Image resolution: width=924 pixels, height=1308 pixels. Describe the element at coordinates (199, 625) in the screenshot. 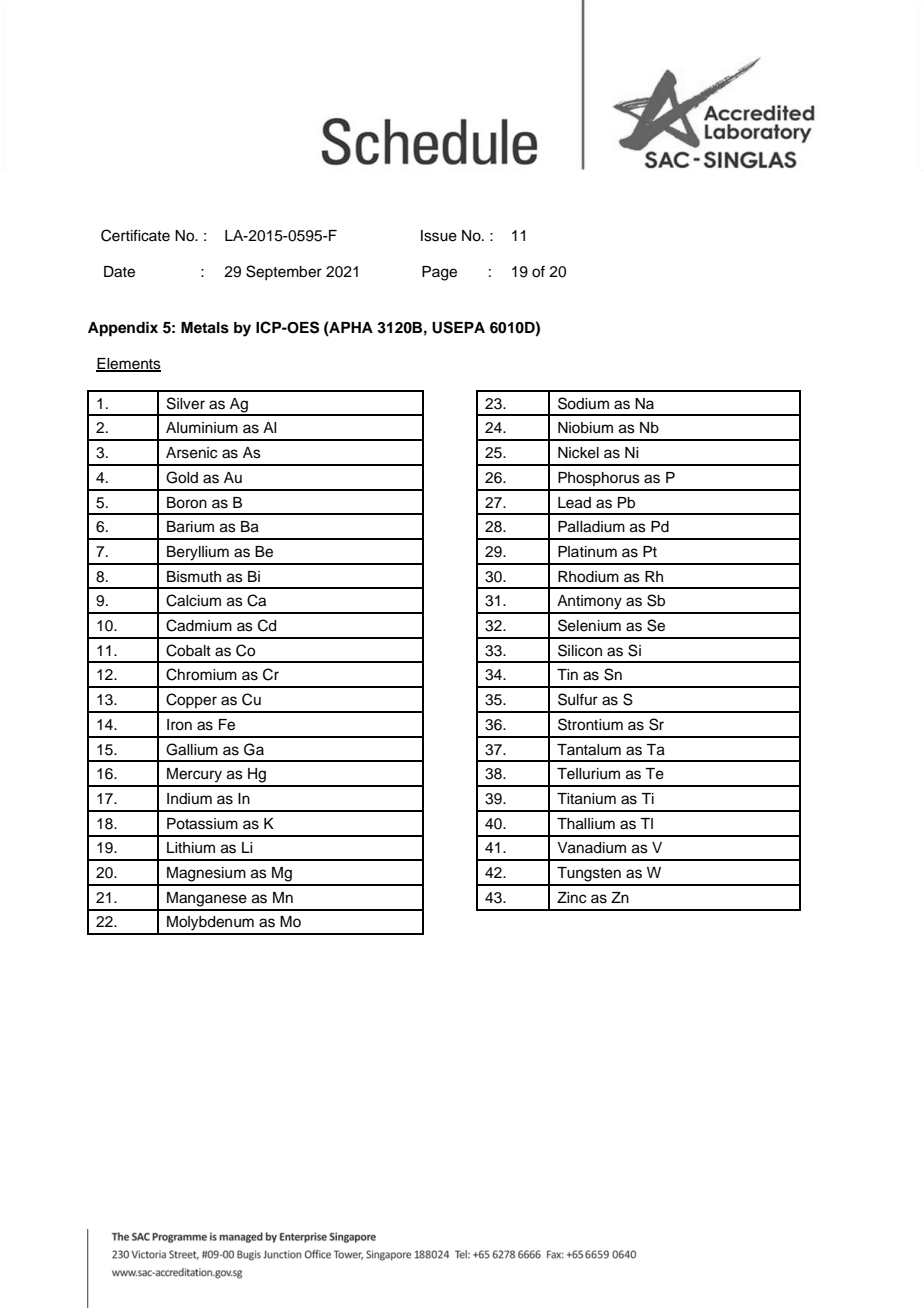

I see `Cadmium` at that location.
